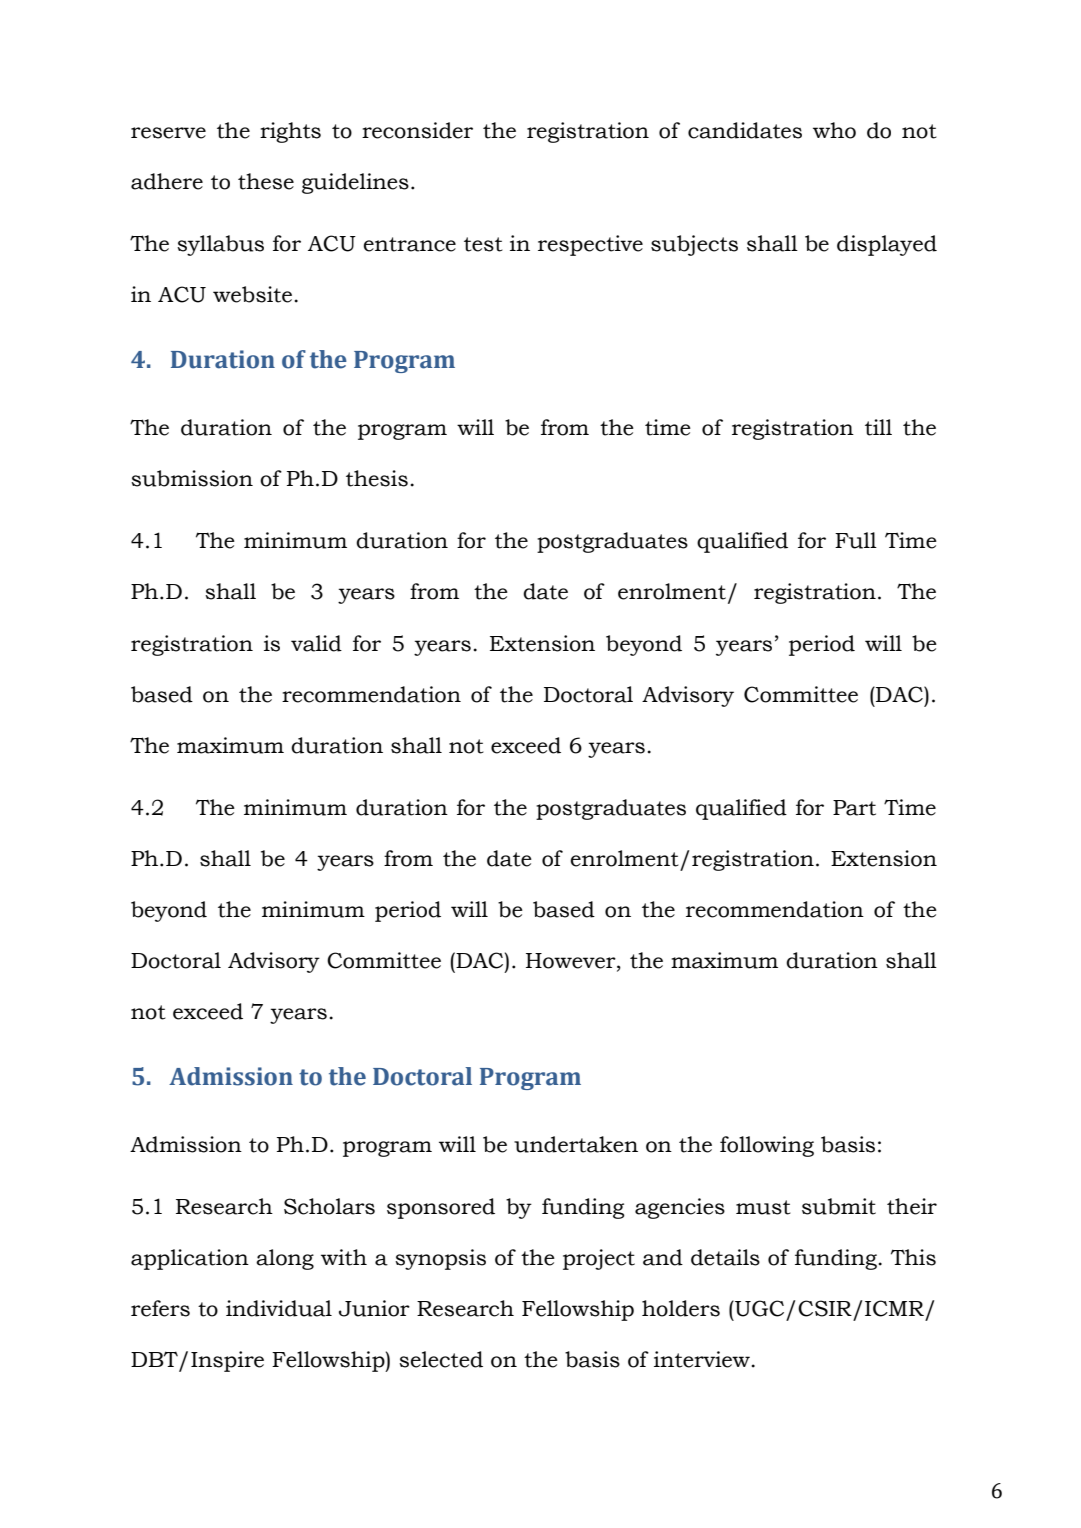 Image resolution: width=1081 pixels, height=1528 pixels. Describe the element at coordinates (599, 1259) in the screenshot. I see `project` at that location.
